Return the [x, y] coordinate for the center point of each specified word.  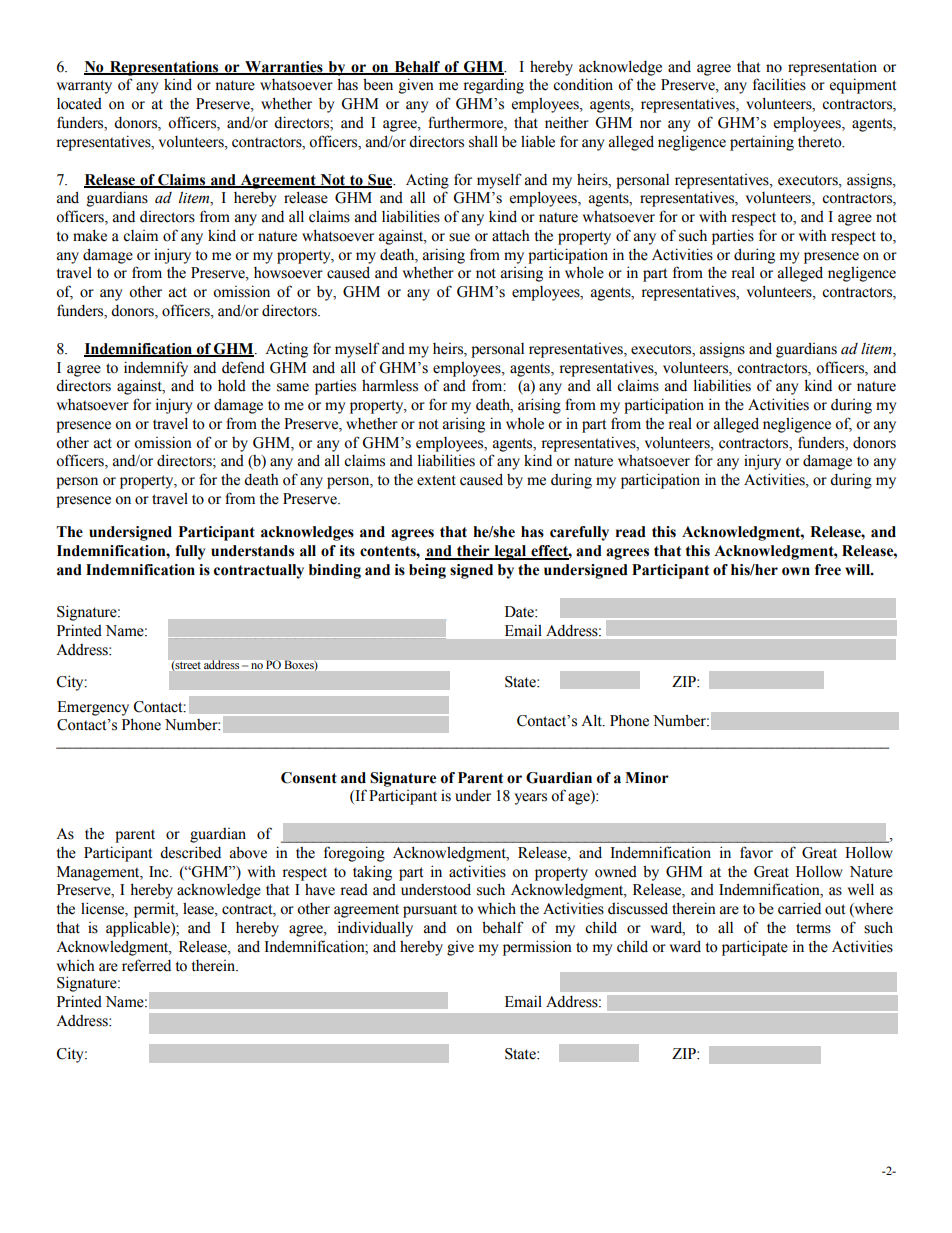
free [828, 570]
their [473, 552]
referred [146, 965]
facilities [779, 84]
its [347, 551]
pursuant [430, 911]
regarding [493, 86]
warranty [84, 87]
